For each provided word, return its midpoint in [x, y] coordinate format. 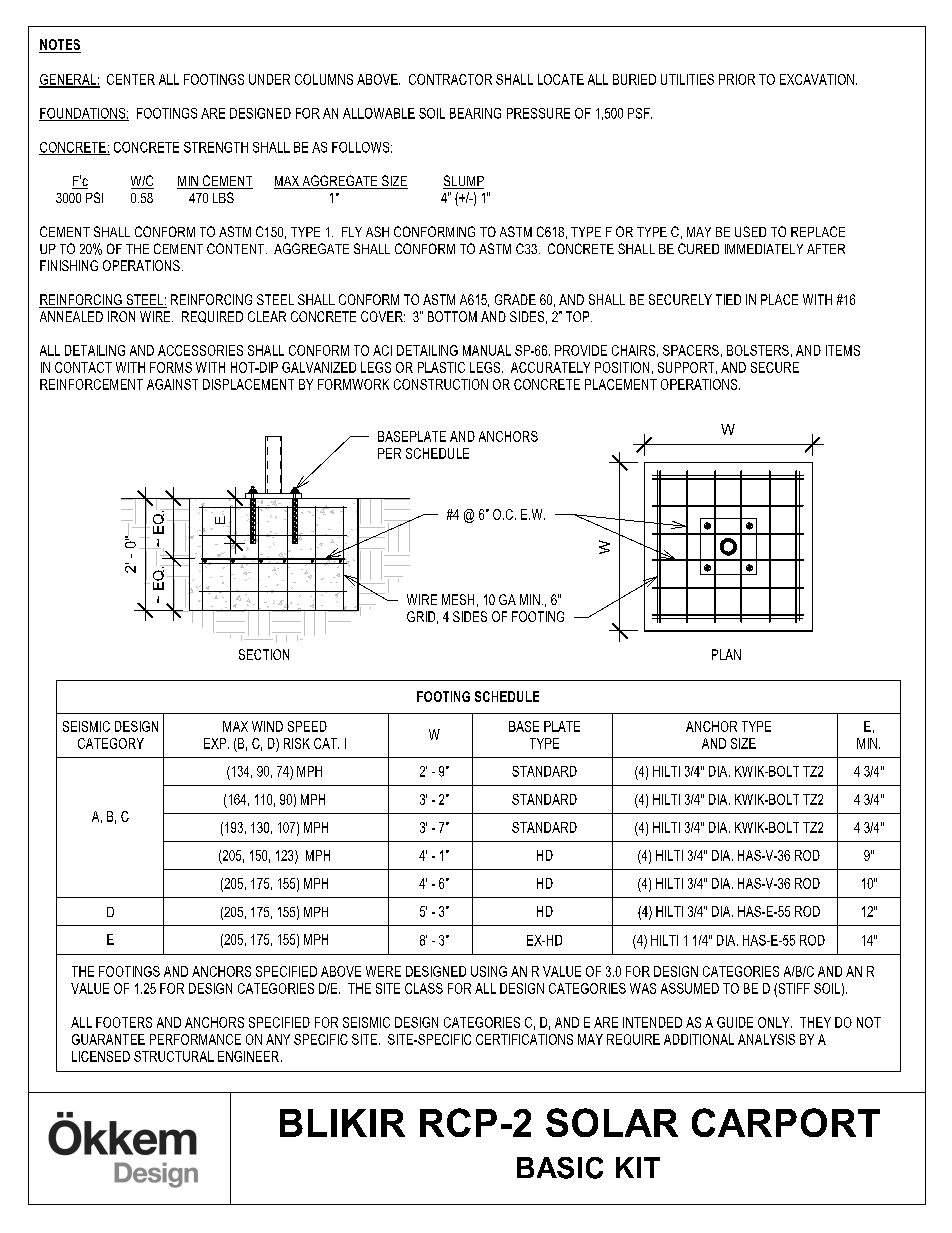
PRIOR [737, 79]
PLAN [726, 654]
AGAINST [172, 384]
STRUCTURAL [174, 1056]
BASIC [560, 1168]
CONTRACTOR [450, 79]
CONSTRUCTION [441, 384]
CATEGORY [111, 743]
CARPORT [786, 1122]
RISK [297, 743]
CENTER [131, 79]
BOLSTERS [758, 350]
